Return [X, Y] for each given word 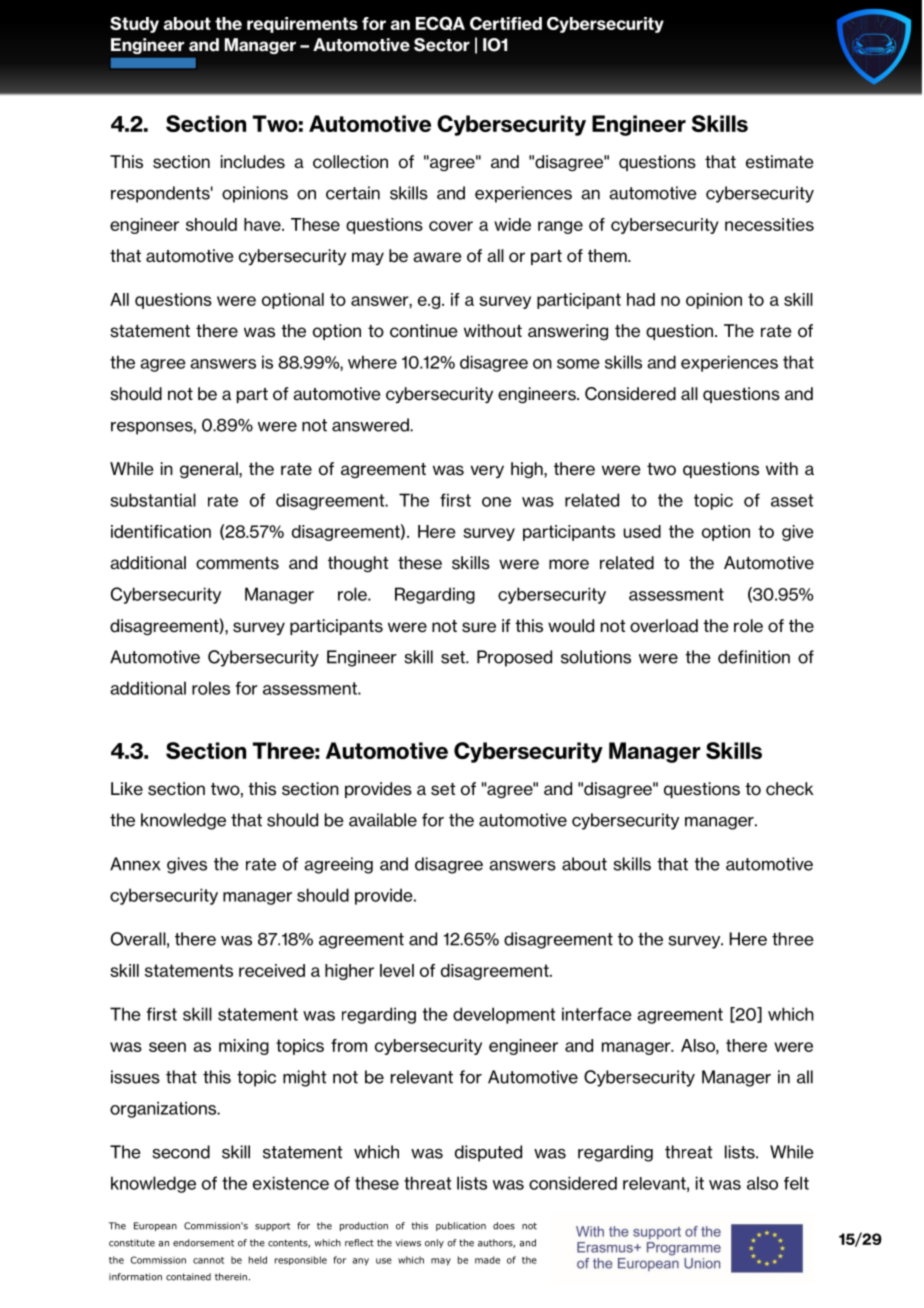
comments [237, 563]
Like [127, 789]
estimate [780, 162]
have [263, 224]
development [504, 1015]
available [383, 820]
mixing [244, 1047]
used [642, 531]
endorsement [203, 1243]
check [790, 789]
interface [597, 1014]
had [641, 299]
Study [134, 25]
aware [437, 257]
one [496, 502]
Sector [442, 45]
